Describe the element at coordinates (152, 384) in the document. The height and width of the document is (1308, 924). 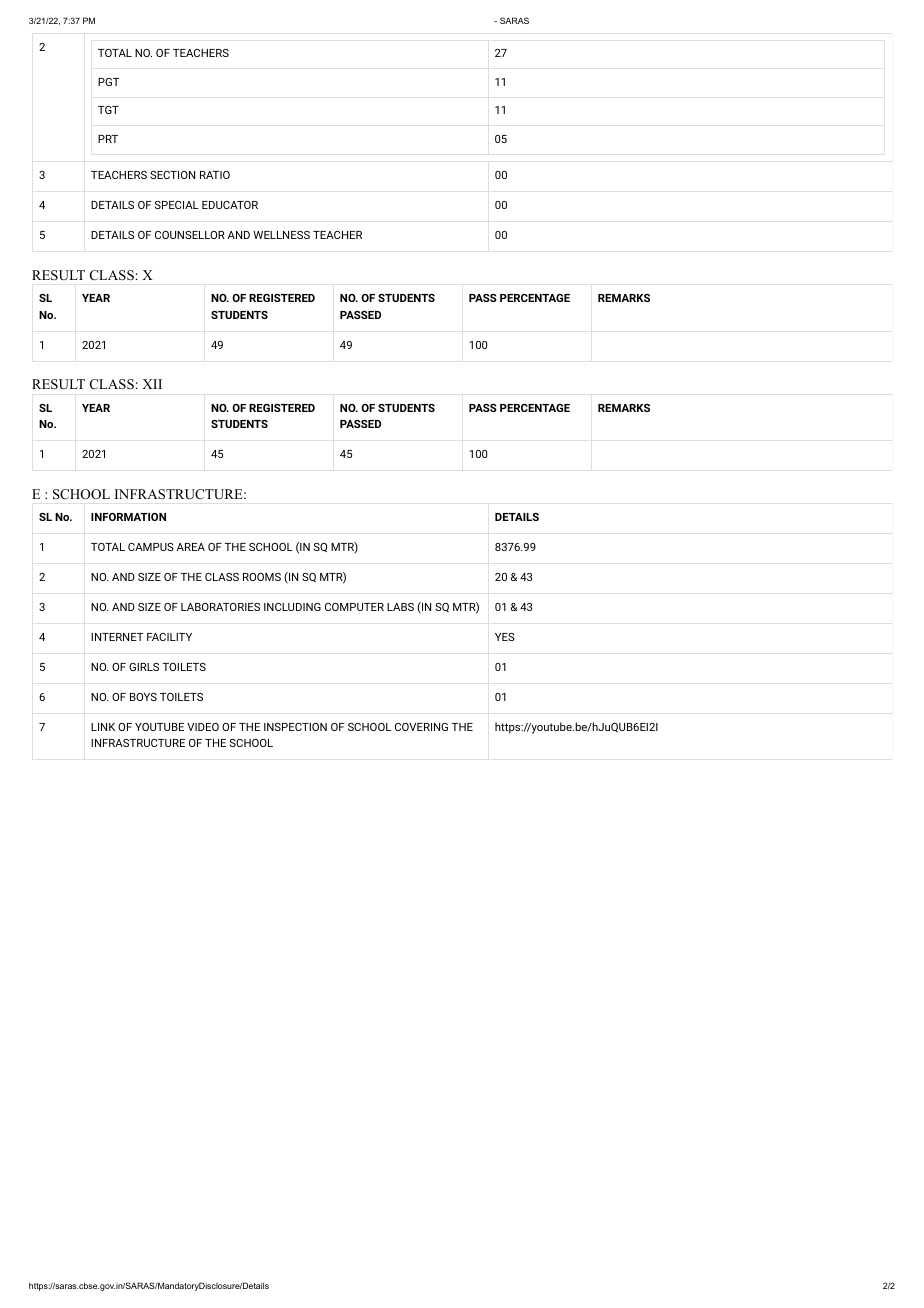
I see `XII` at that location.
